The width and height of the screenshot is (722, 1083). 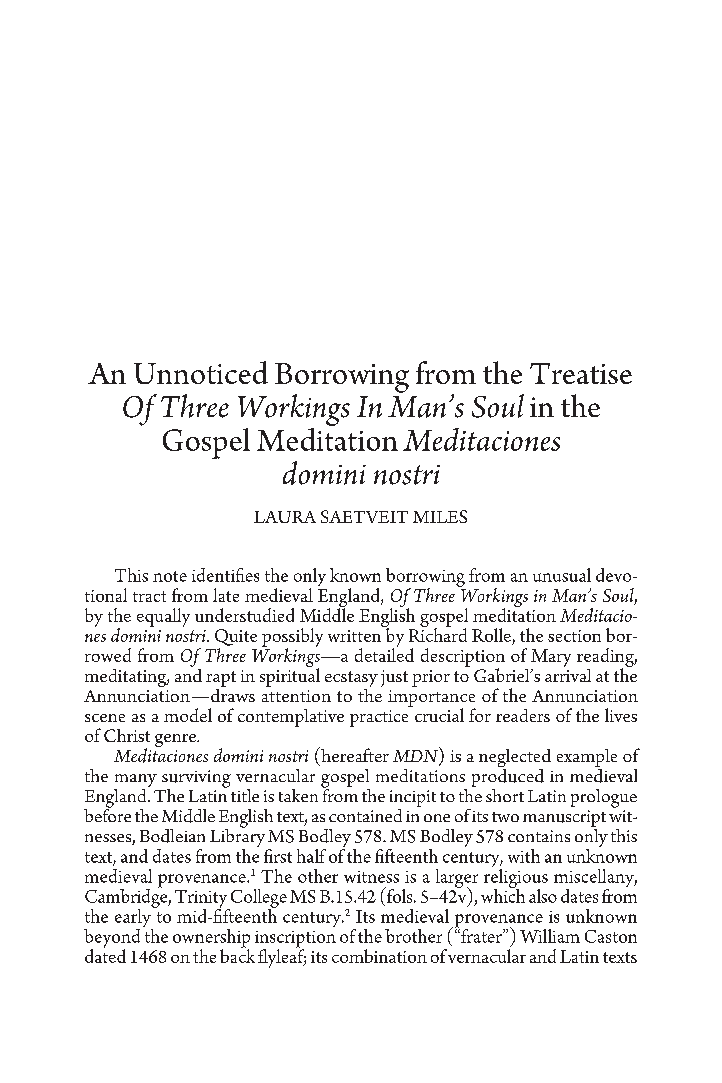 What do you see at coordinates (211, 939) in the screenshot?
I see `ownership` at bounding box center [211, 939].
